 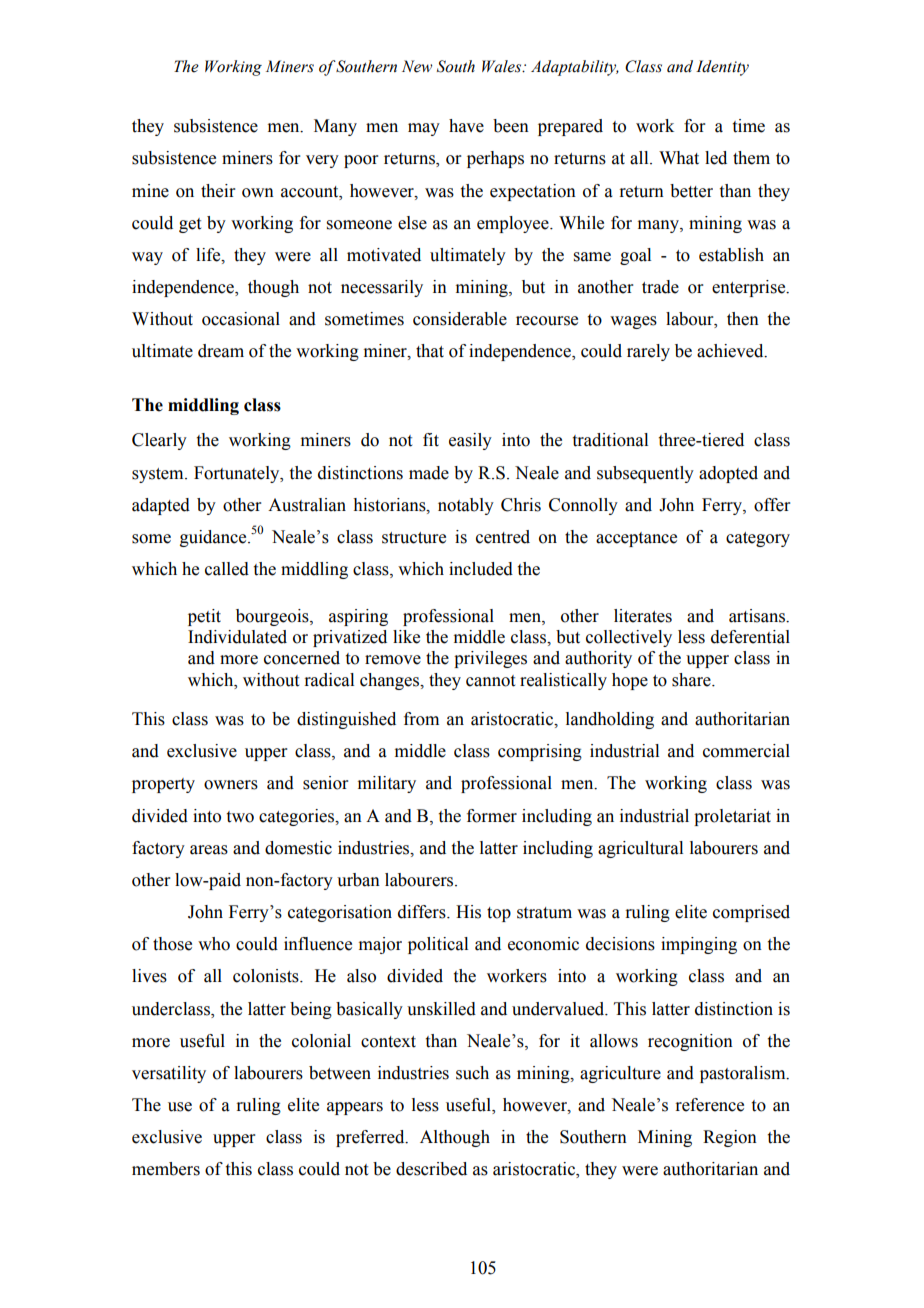 I want to click on Identity, so click(x=722, y=68).
